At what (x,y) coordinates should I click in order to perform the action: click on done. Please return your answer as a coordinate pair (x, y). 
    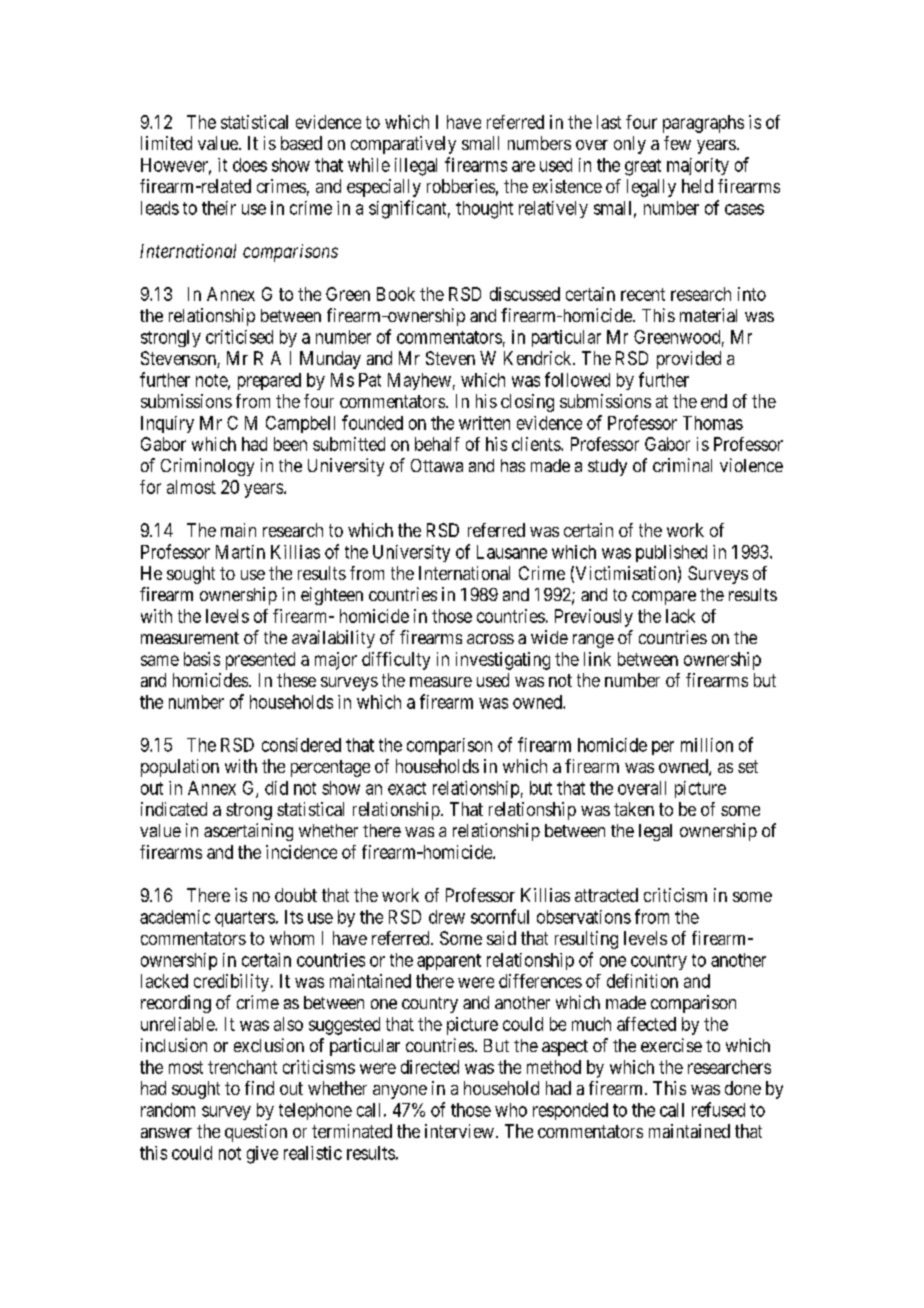
    Looking at the image, I should click on (743, 1088).
